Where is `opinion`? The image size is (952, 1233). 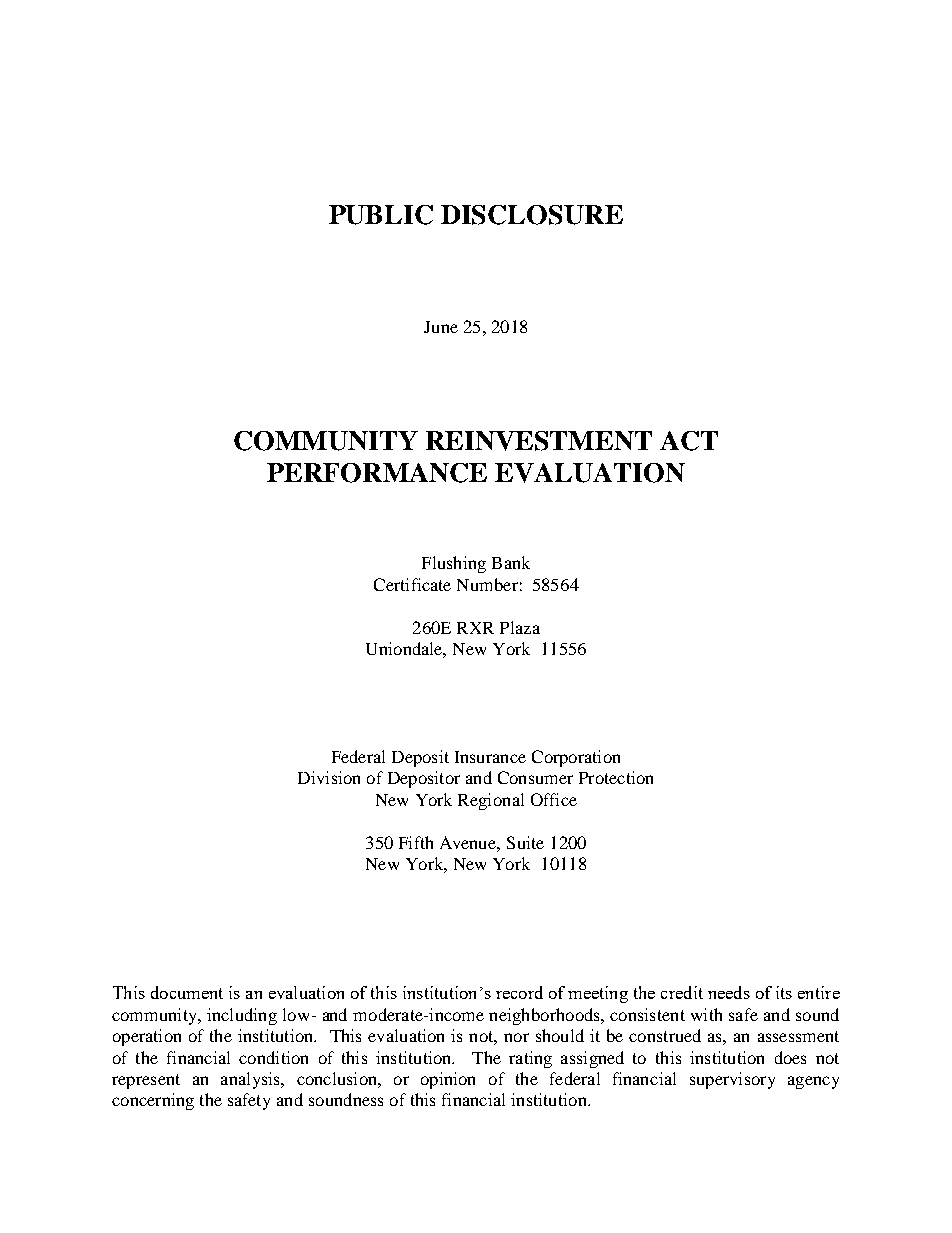 opinion is located at coordinates (448, 1080).
